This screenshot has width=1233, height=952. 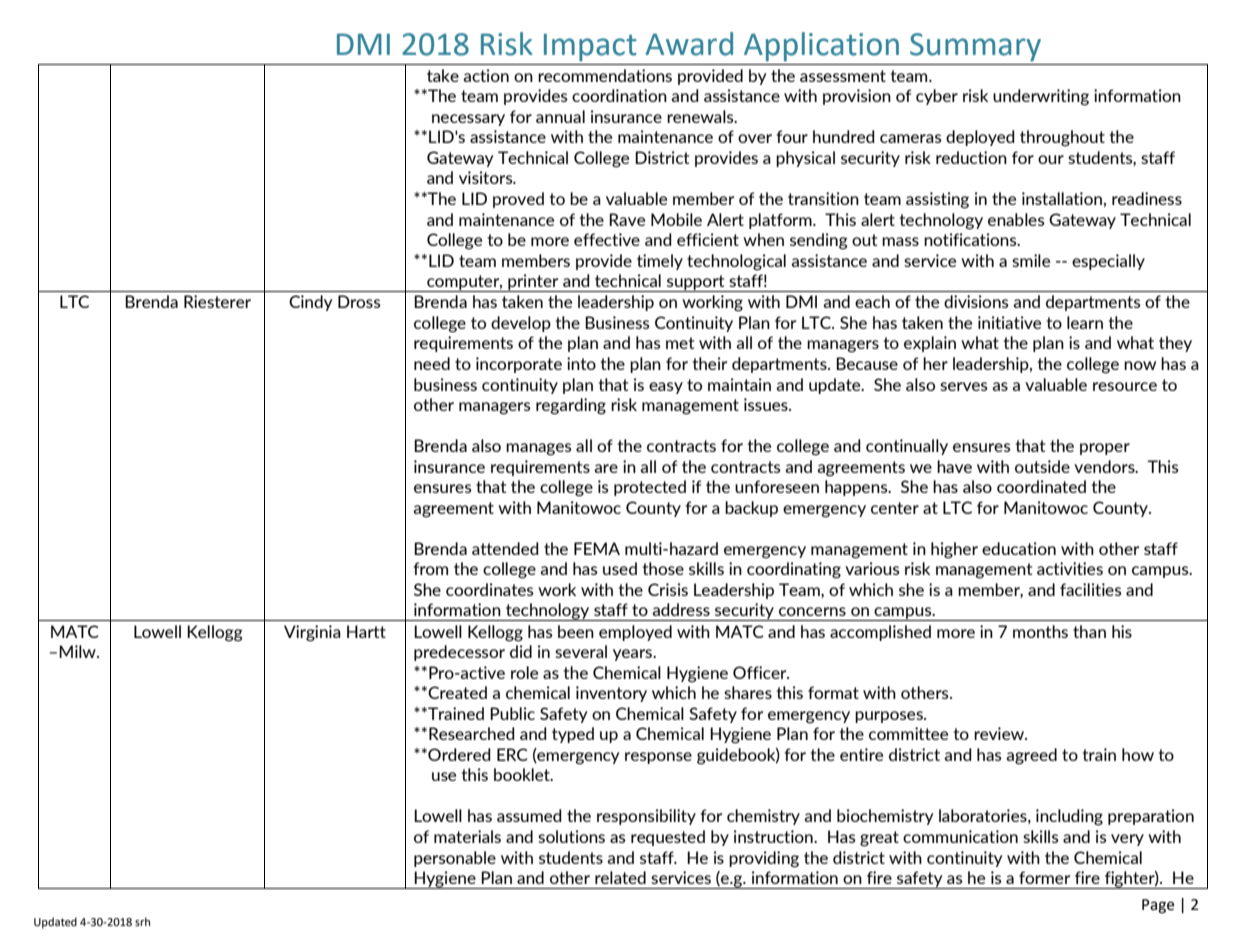 I want to click on srh, so click(x=142, y=921).
